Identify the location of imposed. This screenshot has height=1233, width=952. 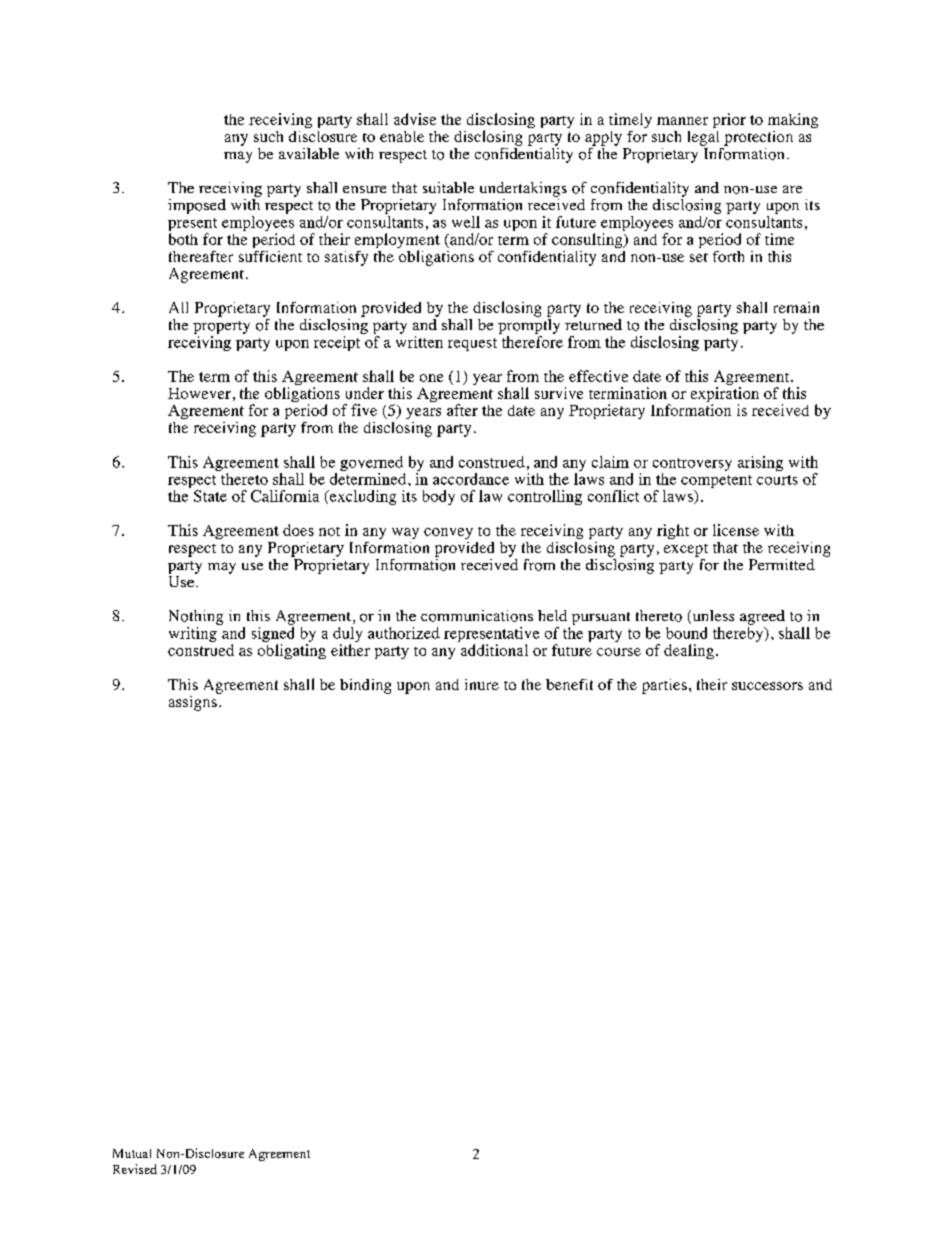
(197, 206).
